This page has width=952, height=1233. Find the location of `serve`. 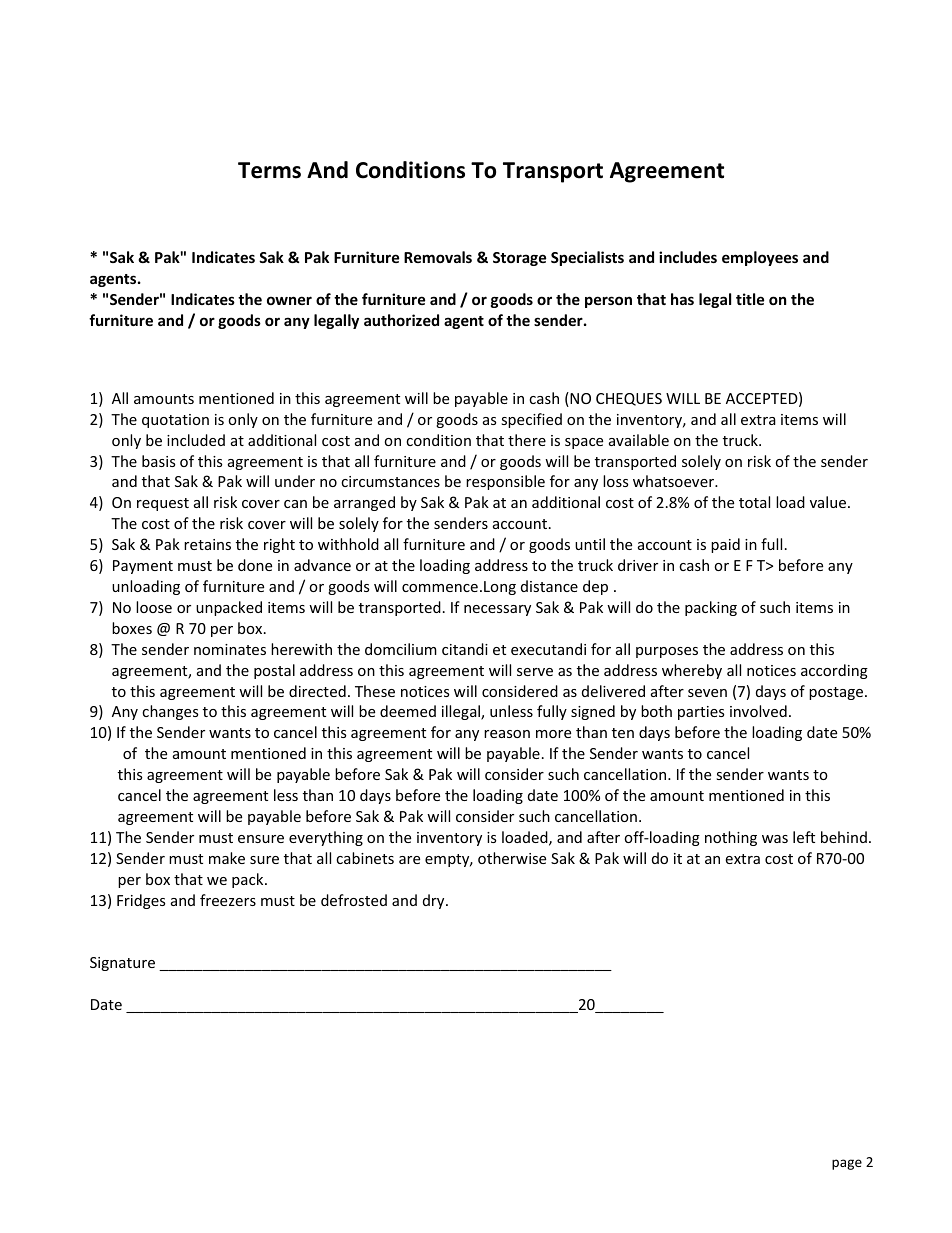

serve is located at coordinates (535, 672).
